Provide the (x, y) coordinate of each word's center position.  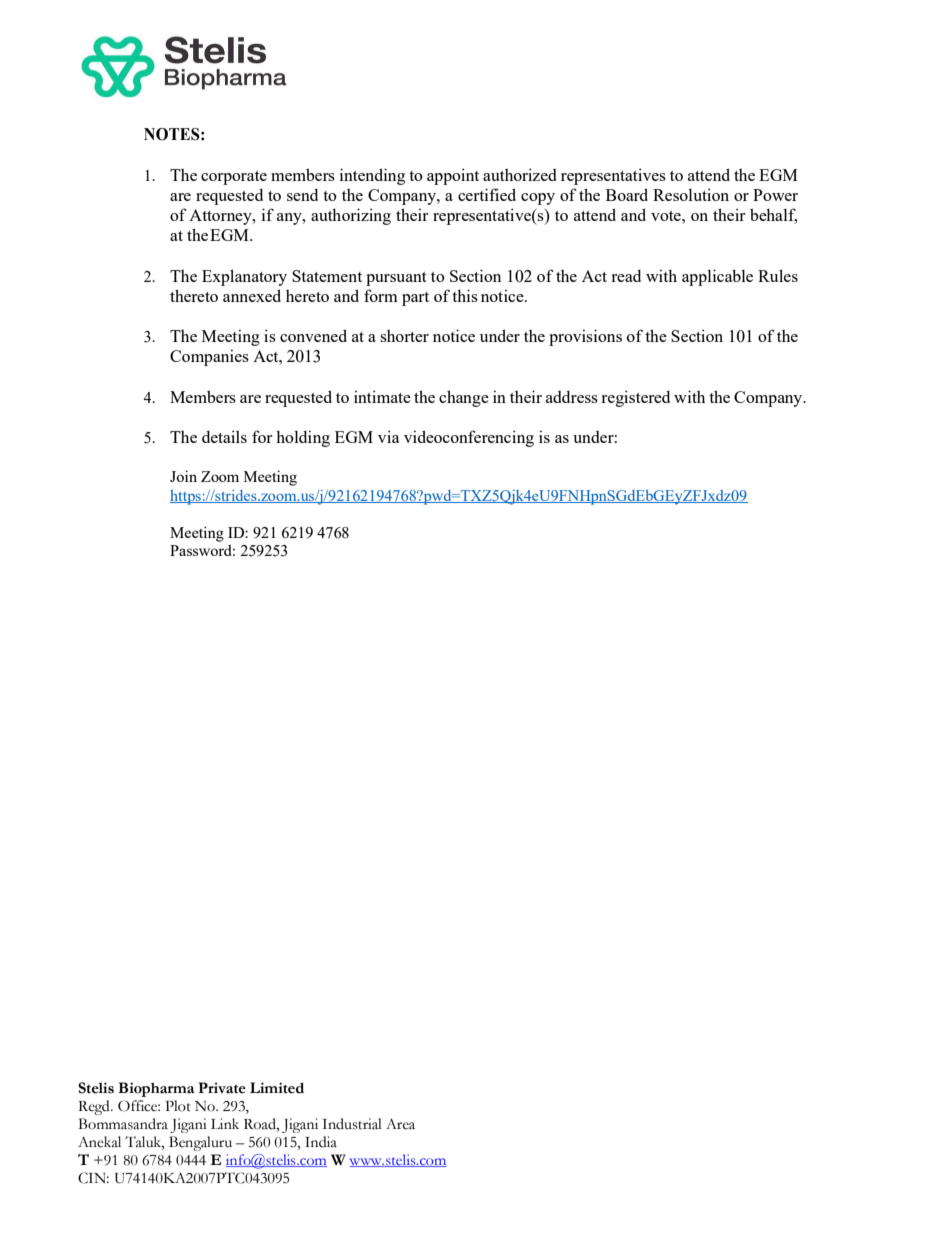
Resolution (691, 194)
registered (635, 398)
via (389, 436)
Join (183, 476)
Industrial (352, 1124)
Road (261, 1124)
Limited (277, 1088)
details (224, 436)
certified (487, 194)
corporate (234, 178)
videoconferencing (469, 438)
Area (400, 1124)
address (572, 397)
